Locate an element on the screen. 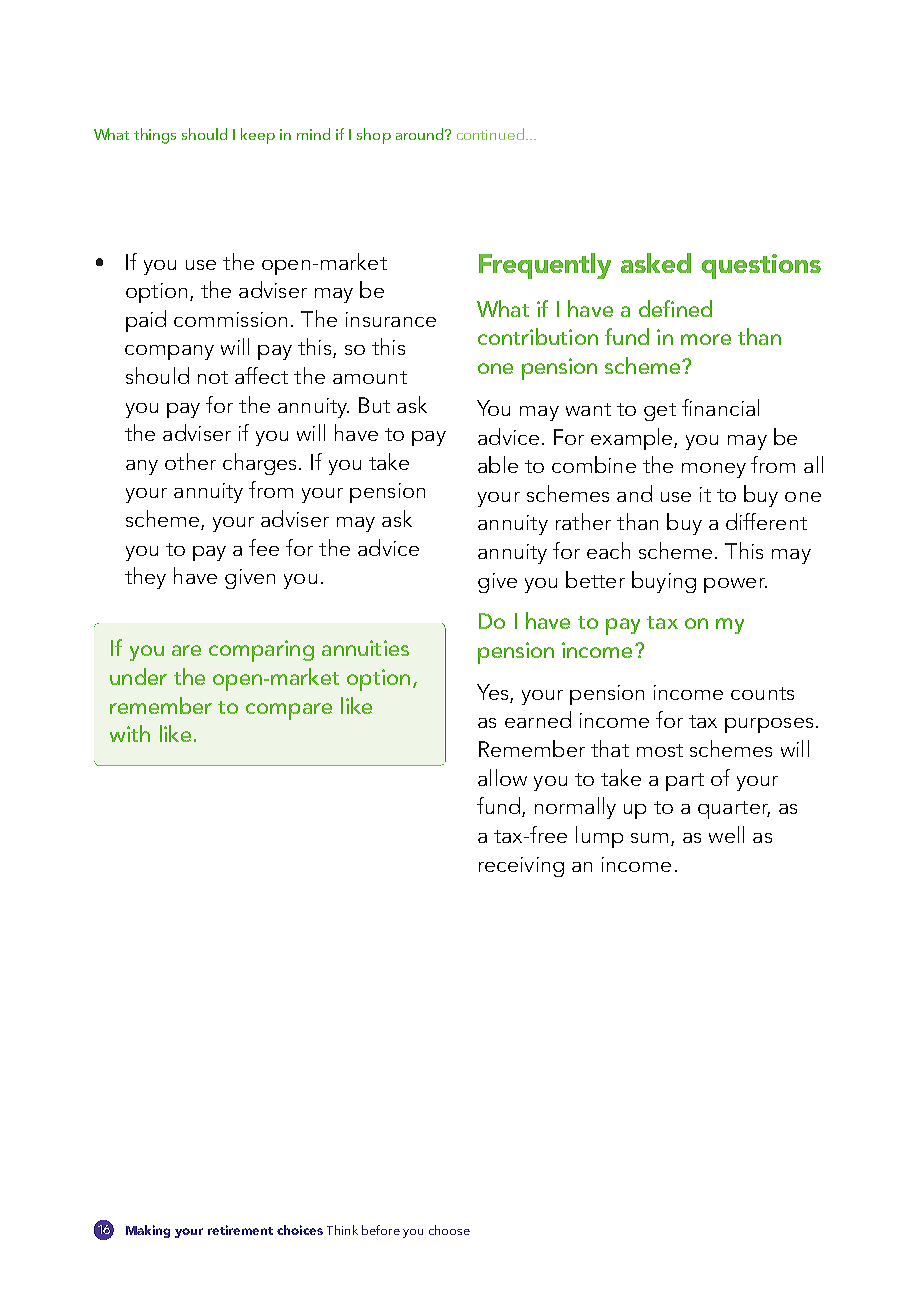 This screenshot has height=1314, width=924. other is located at coordinates (190, 461).
